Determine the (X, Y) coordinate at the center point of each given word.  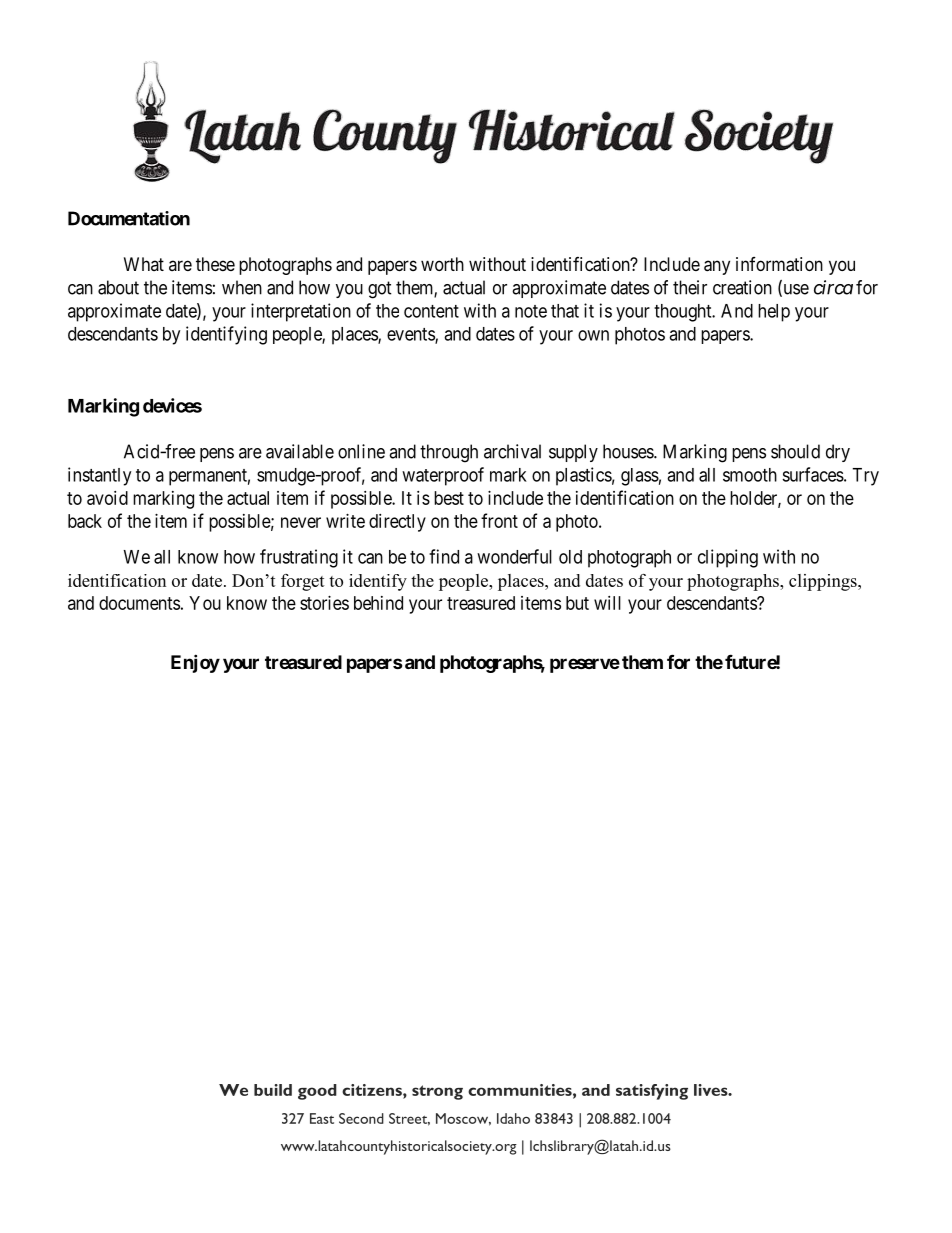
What (144, 264)
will (607, 603)
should (795, 451)
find (444, 556)
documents (139, 603)
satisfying (652, 1092)
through (449, 453)
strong (437, 1092)
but (577, 603)
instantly (99, 476)
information (779, 264)
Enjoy (195, 663)
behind (378, 603)
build (273, 1090)
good (317, 1092)
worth (442, 264)
